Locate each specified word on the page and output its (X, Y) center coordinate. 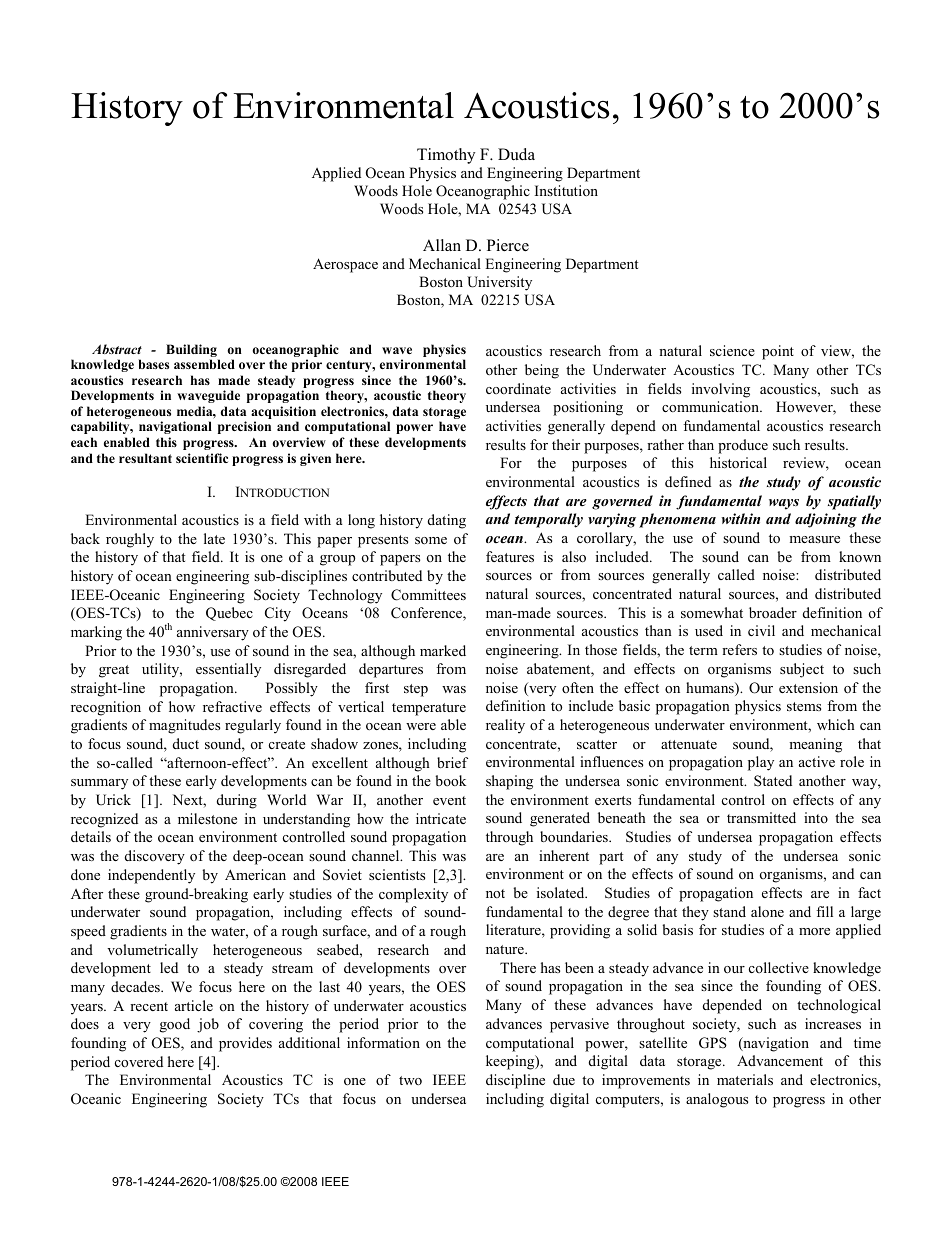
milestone (207, 818)
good (175, 1025)
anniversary (213, 633)
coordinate (518, 388)
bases (154, 364)
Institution (566, 190)
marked (443, 650)
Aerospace (345, 265)
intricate (441, 818)
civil (761, 630)
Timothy (446, 156)
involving (721, 390)
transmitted (761, 817)
